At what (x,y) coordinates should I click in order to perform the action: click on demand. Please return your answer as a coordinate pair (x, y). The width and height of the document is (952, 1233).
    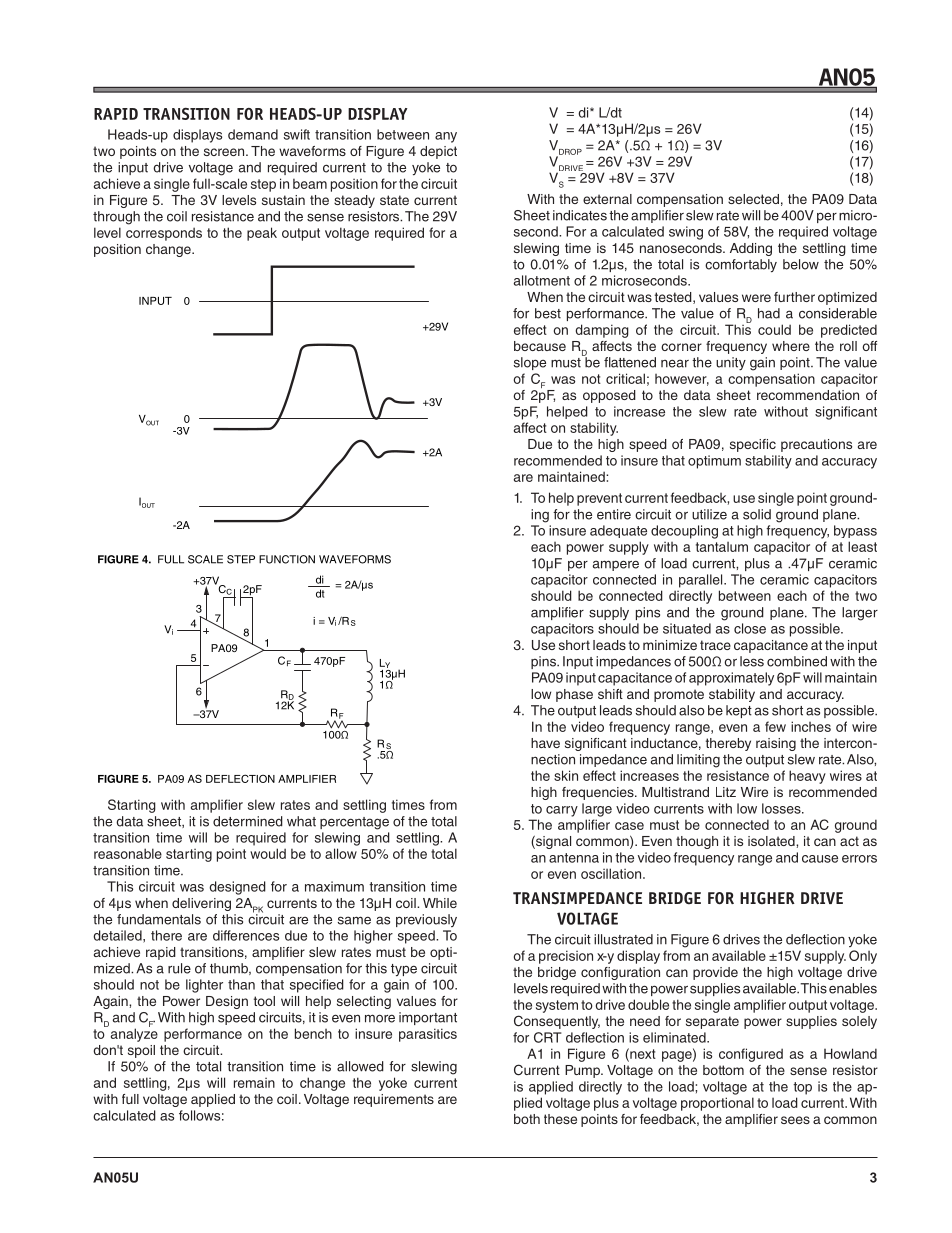
    Looking at the image, I should click on (253, 134).
